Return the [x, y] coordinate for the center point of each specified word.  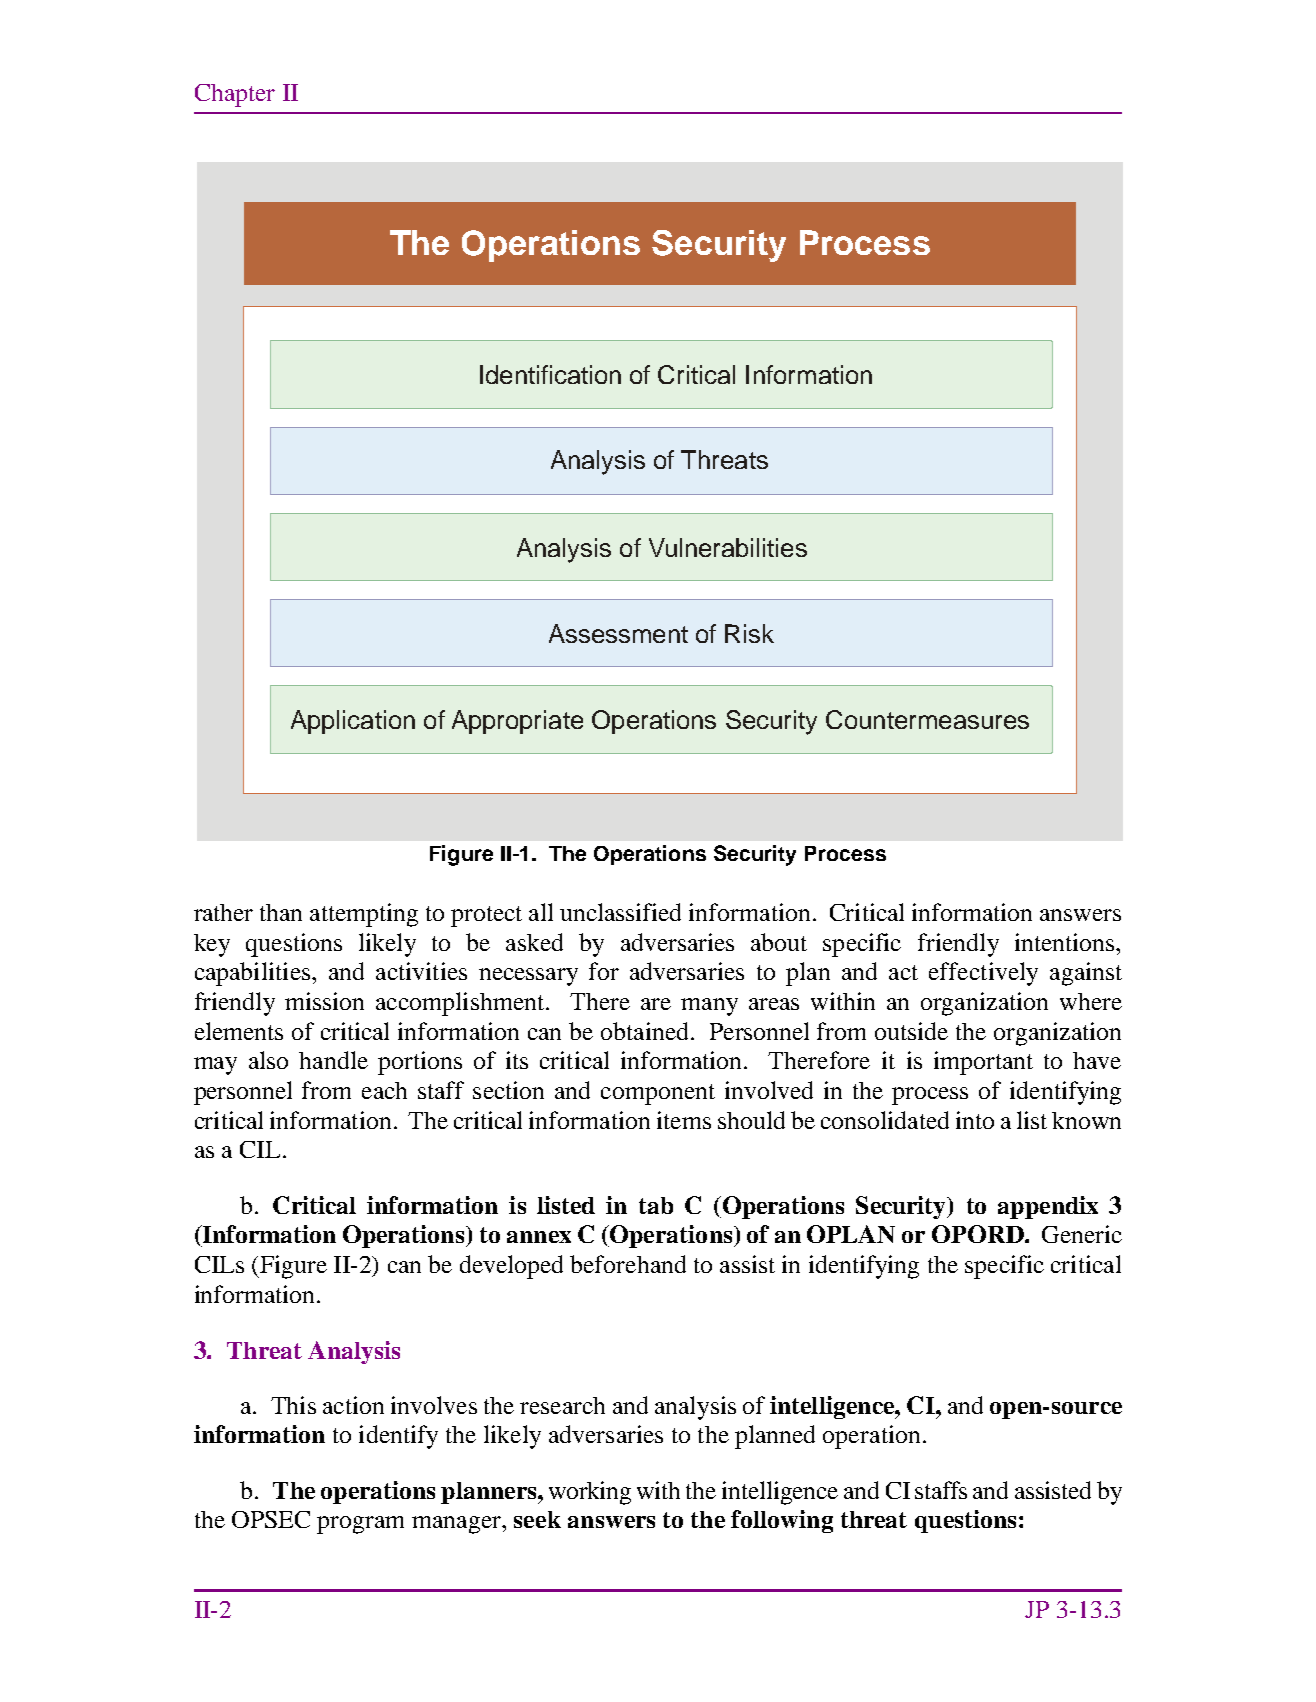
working [590, 1493]
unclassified [620, 912]
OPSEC [271, 1519]
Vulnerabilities [728, 547]
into [975, 1120]
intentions [1066, 942]
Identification [550, 374]
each [384, 1090]
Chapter [235, 95]
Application [353, 722]
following [782, 1521]
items [684, 1120]
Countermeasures [927, 719]
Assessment [618, 633]
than [281, 912]
